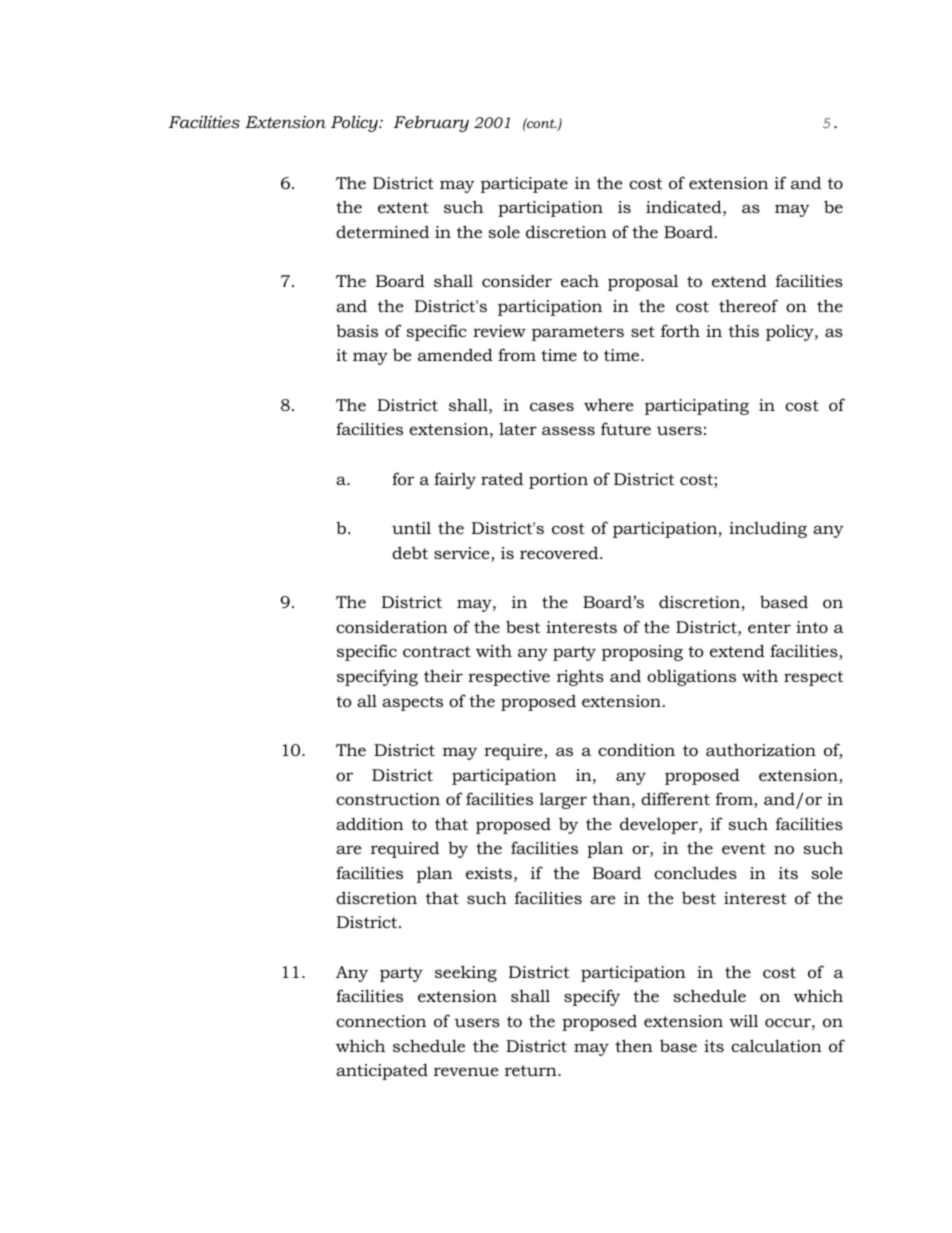 Image resolution: width=952 pixels, height=1233 pixels. Describe the element at coordinates (381, 1021) in the screenshot. I see `connection` at that location.
